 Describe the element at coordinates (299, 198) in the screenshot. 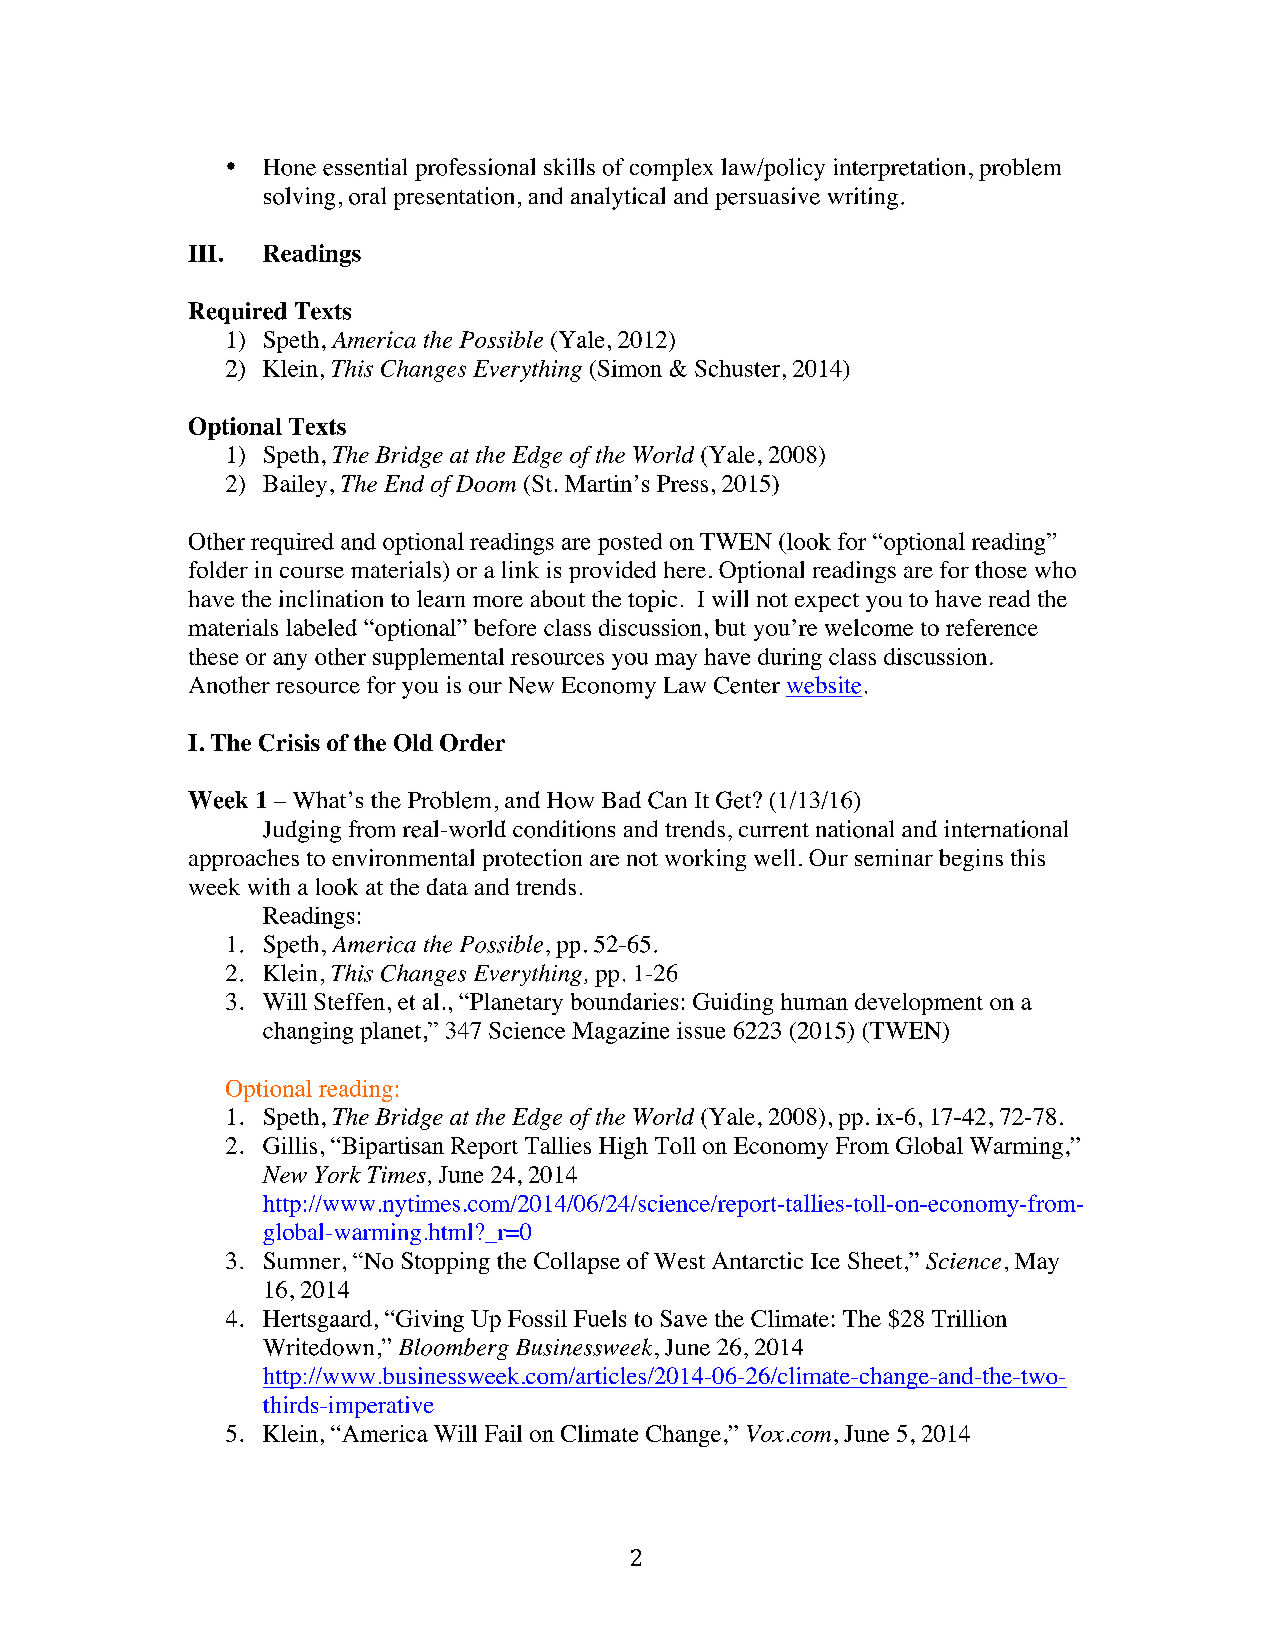

I see `solving` at that location.
